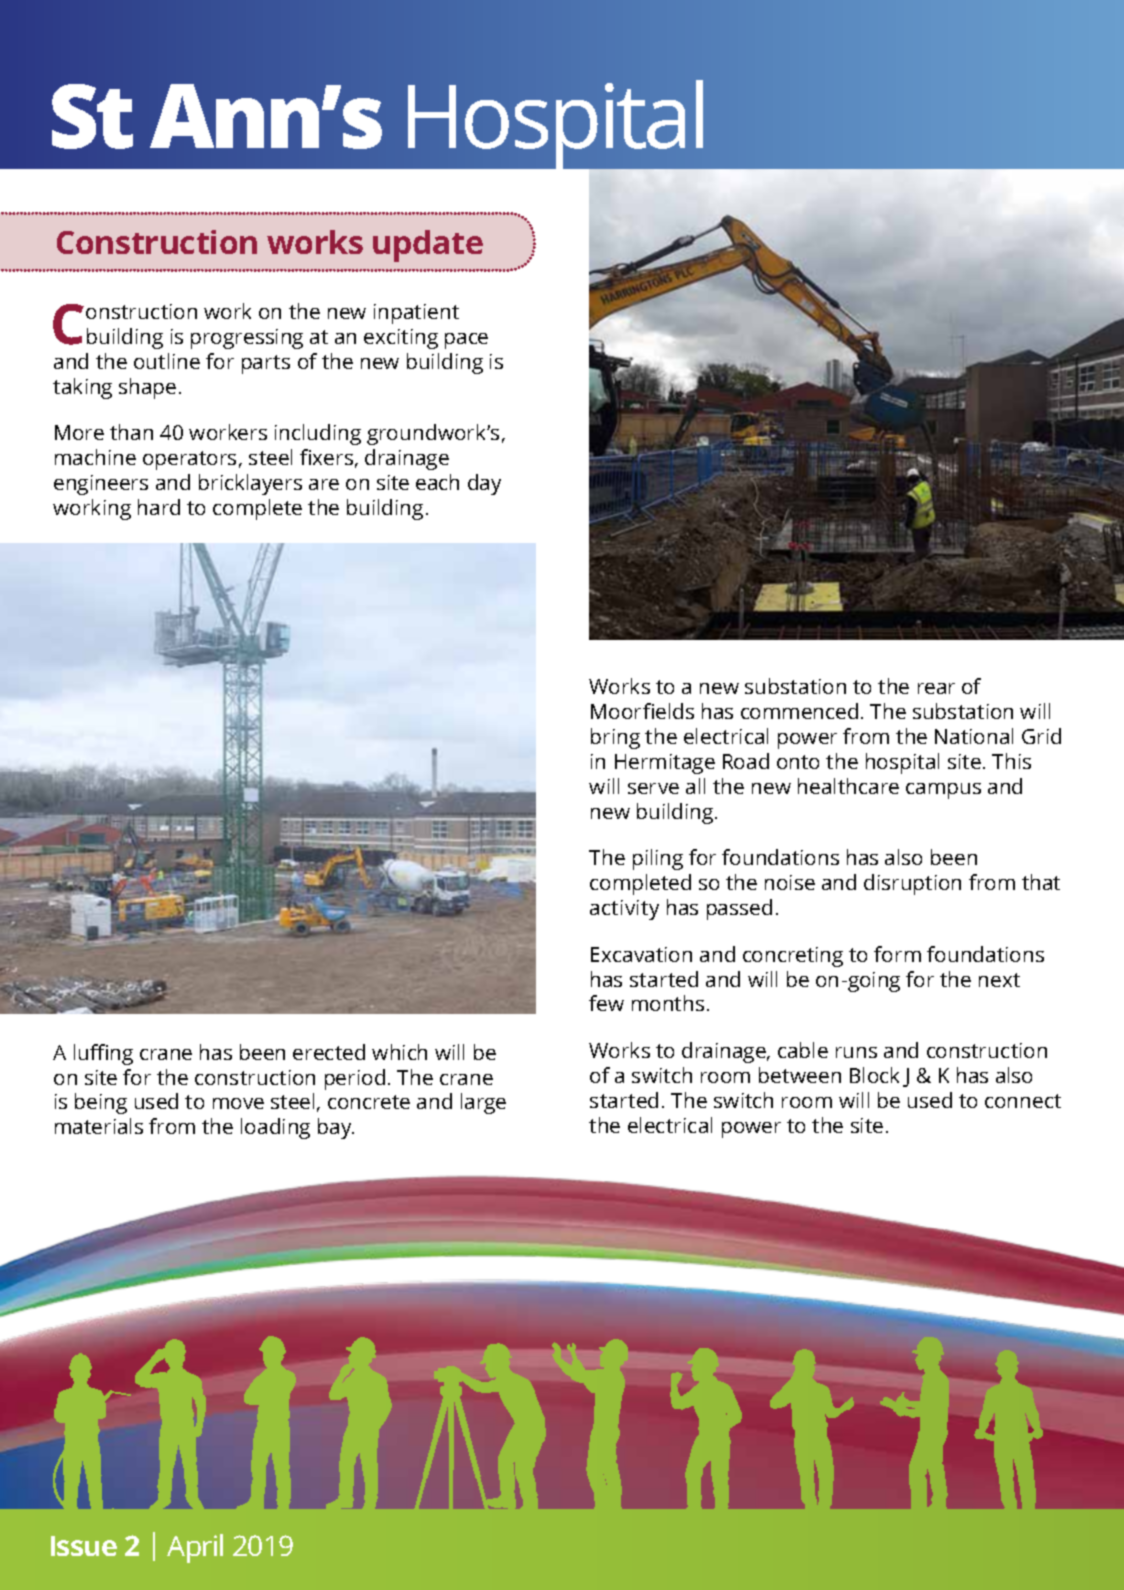 This image has height=1590, width=1124. I want to click on erected, so click(329, 1052).
